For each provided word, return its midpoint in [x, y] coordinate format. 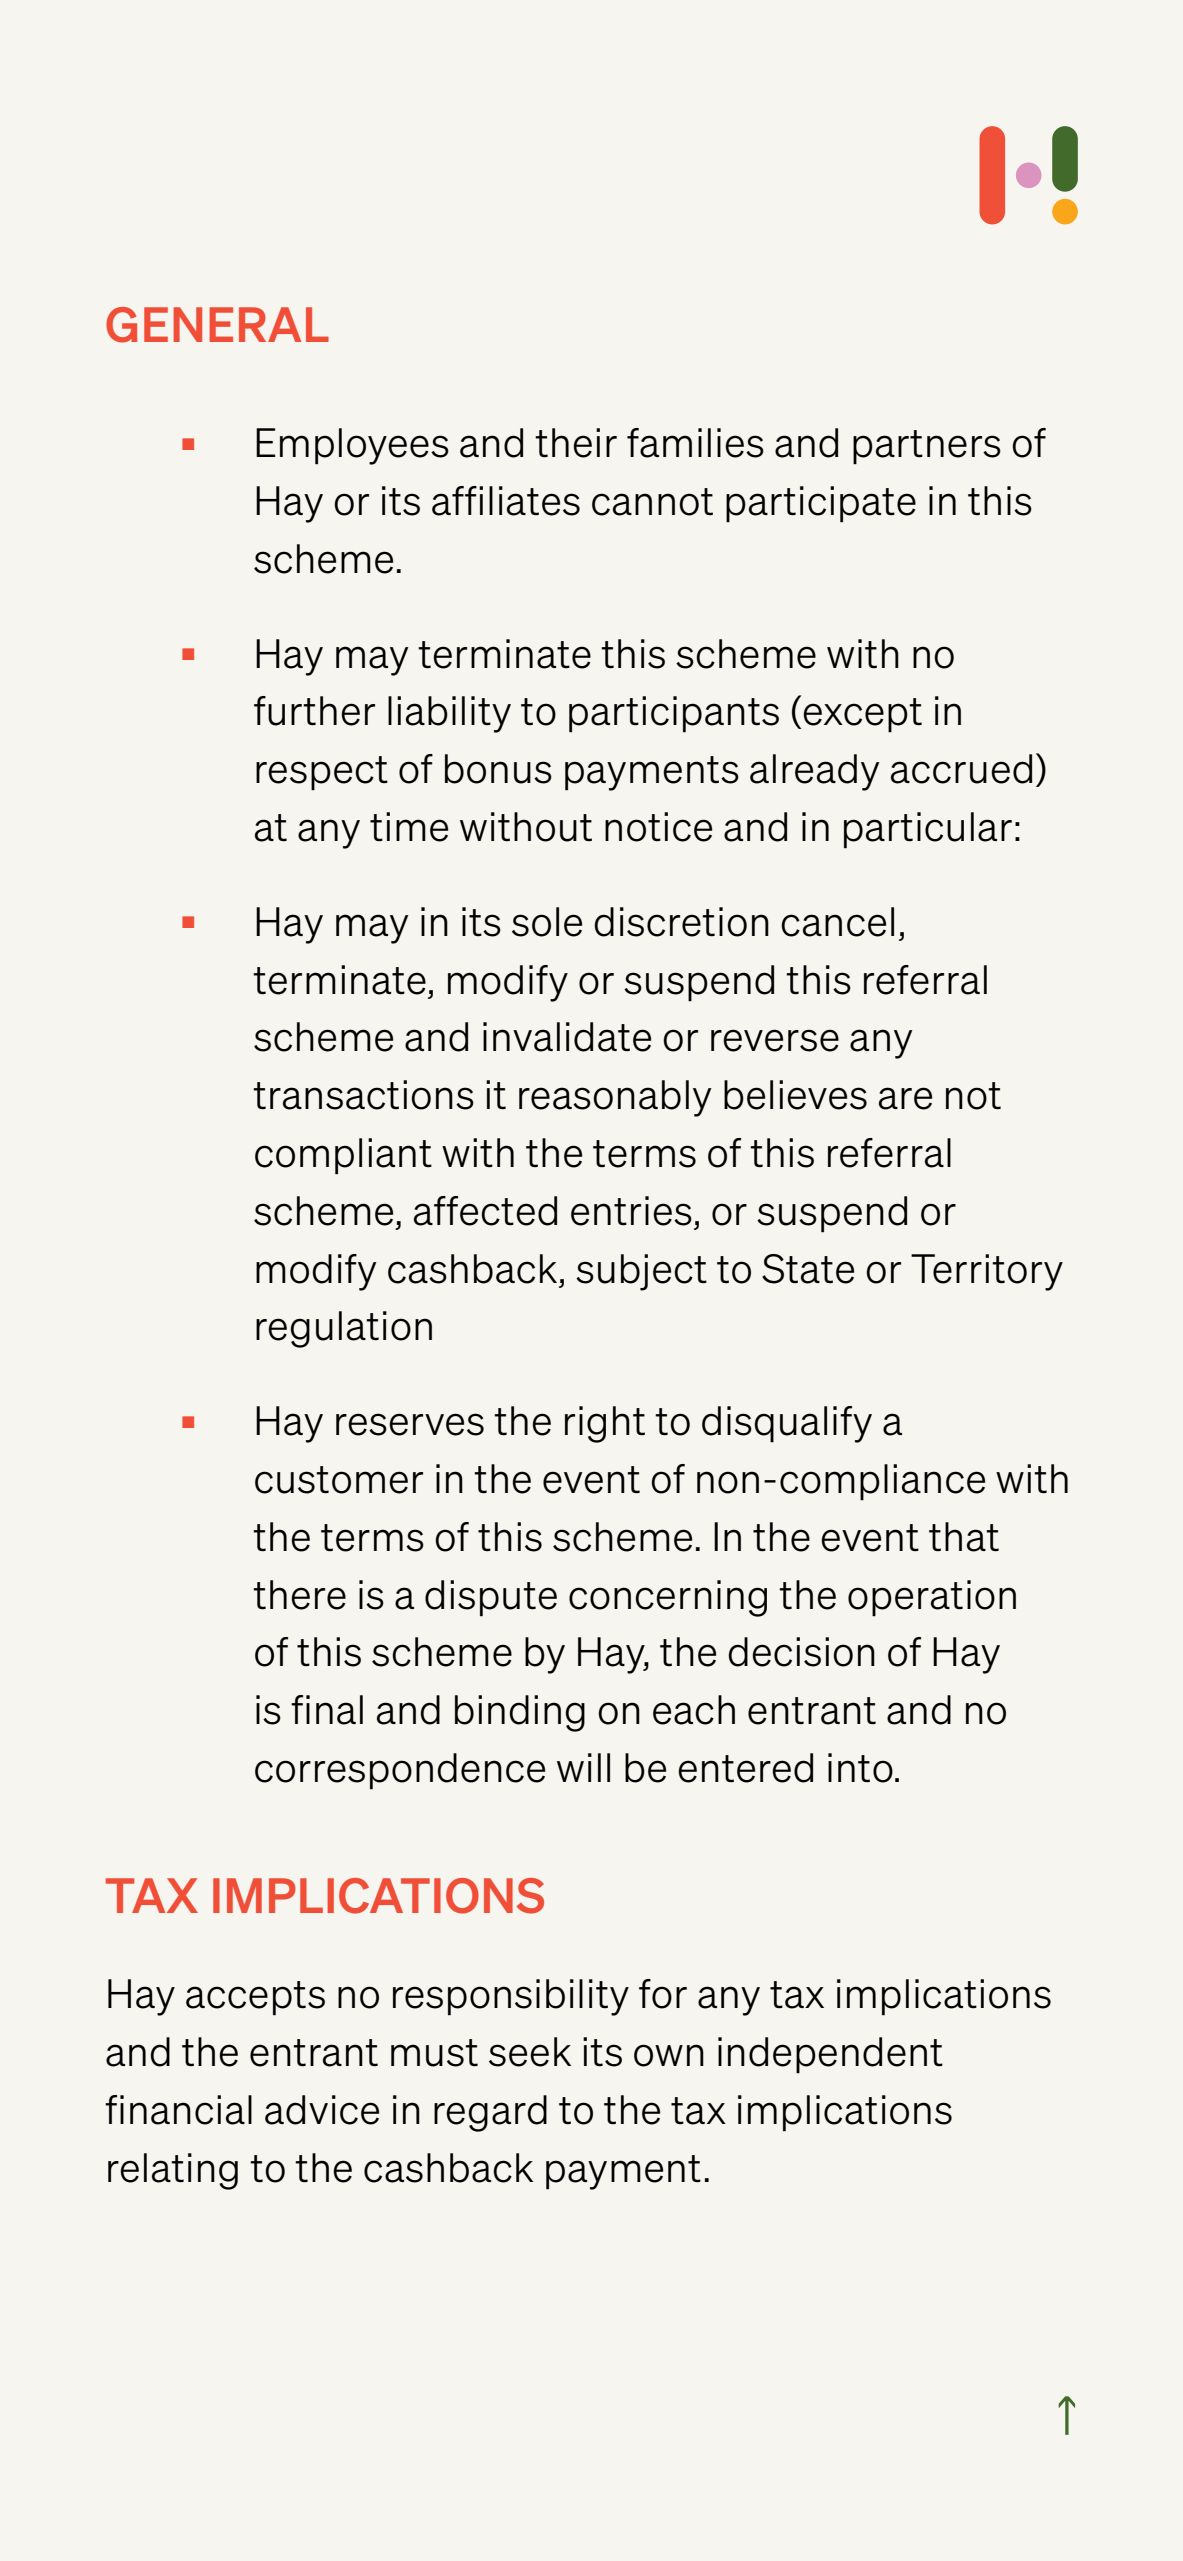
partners [927, 447]
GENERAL [217, 325]
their [576, 443]
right [605, 1424]
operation [932, 1598]
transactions [363, 1095]
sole [547, 922]
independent [830, 2055]
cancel [837, 922]
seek [530, 2052]
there [299, 1595]
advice [322, 2110]
